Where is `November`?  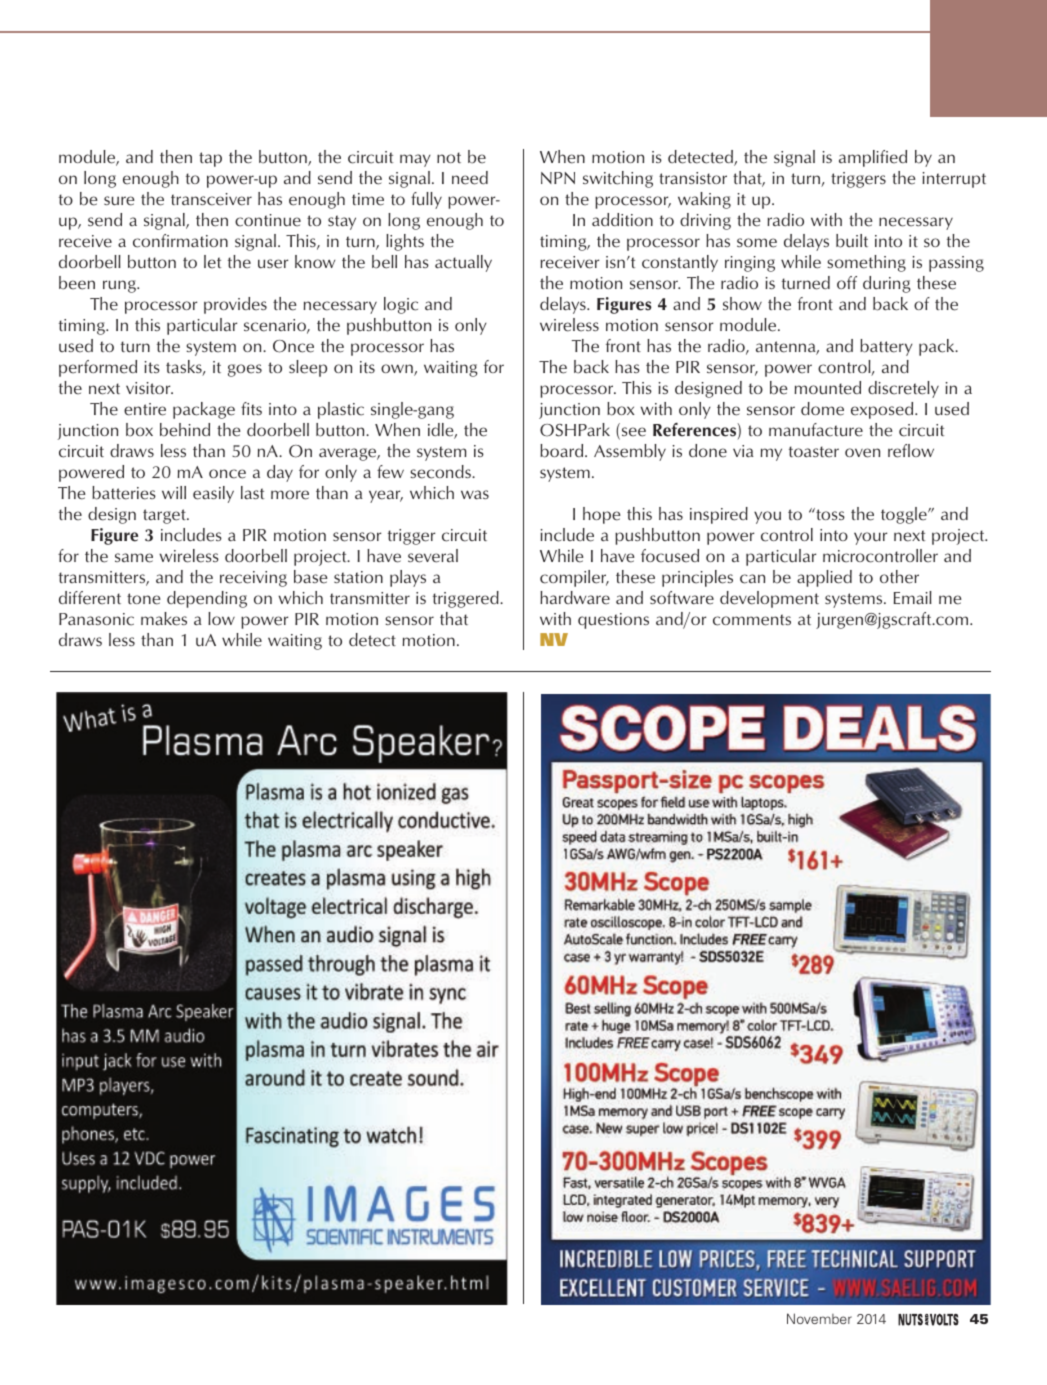
November is located at coordinates (819, 1318).
